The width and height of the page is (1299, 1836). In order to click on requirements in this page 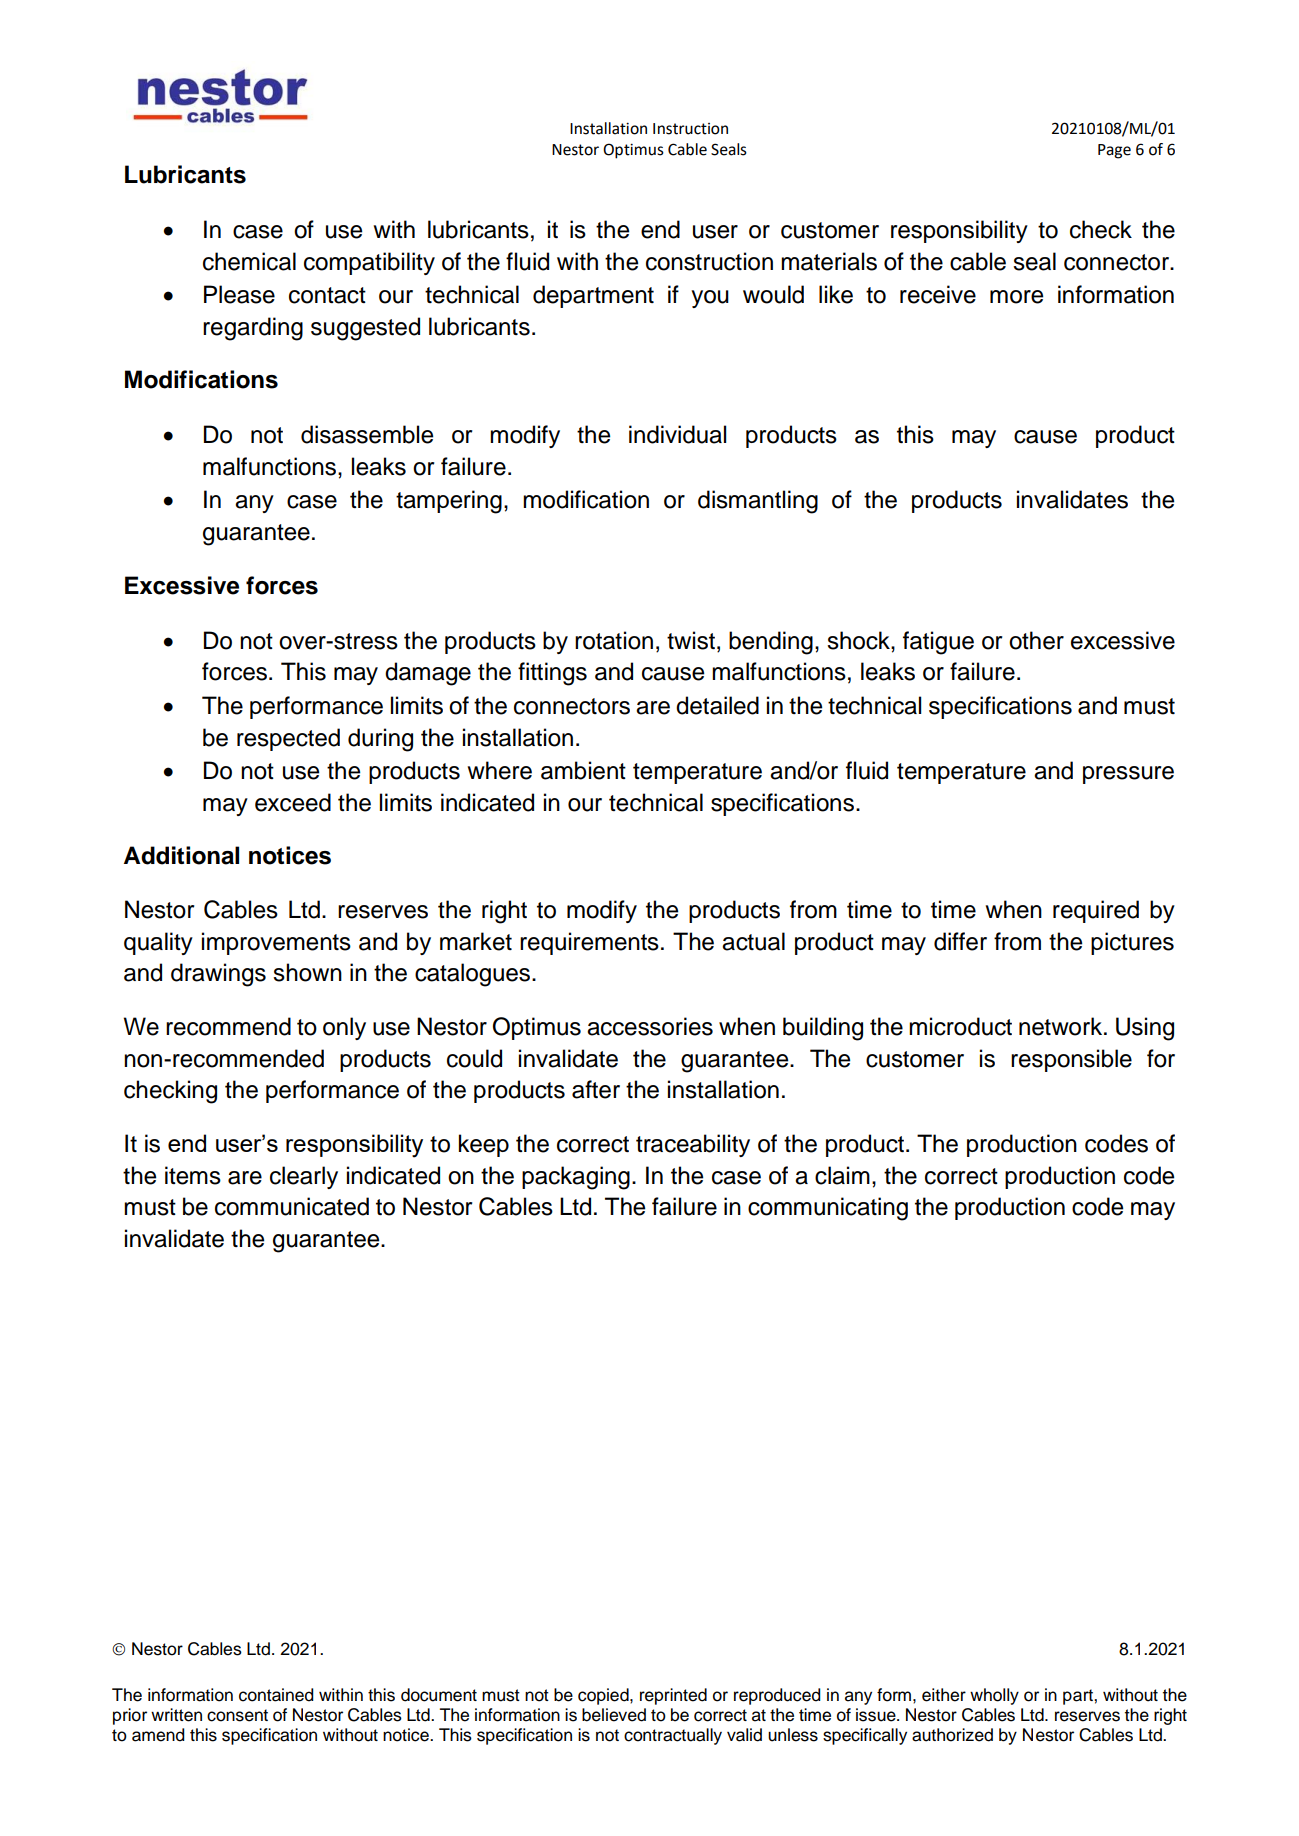, I will do `click(589, 943)`.
